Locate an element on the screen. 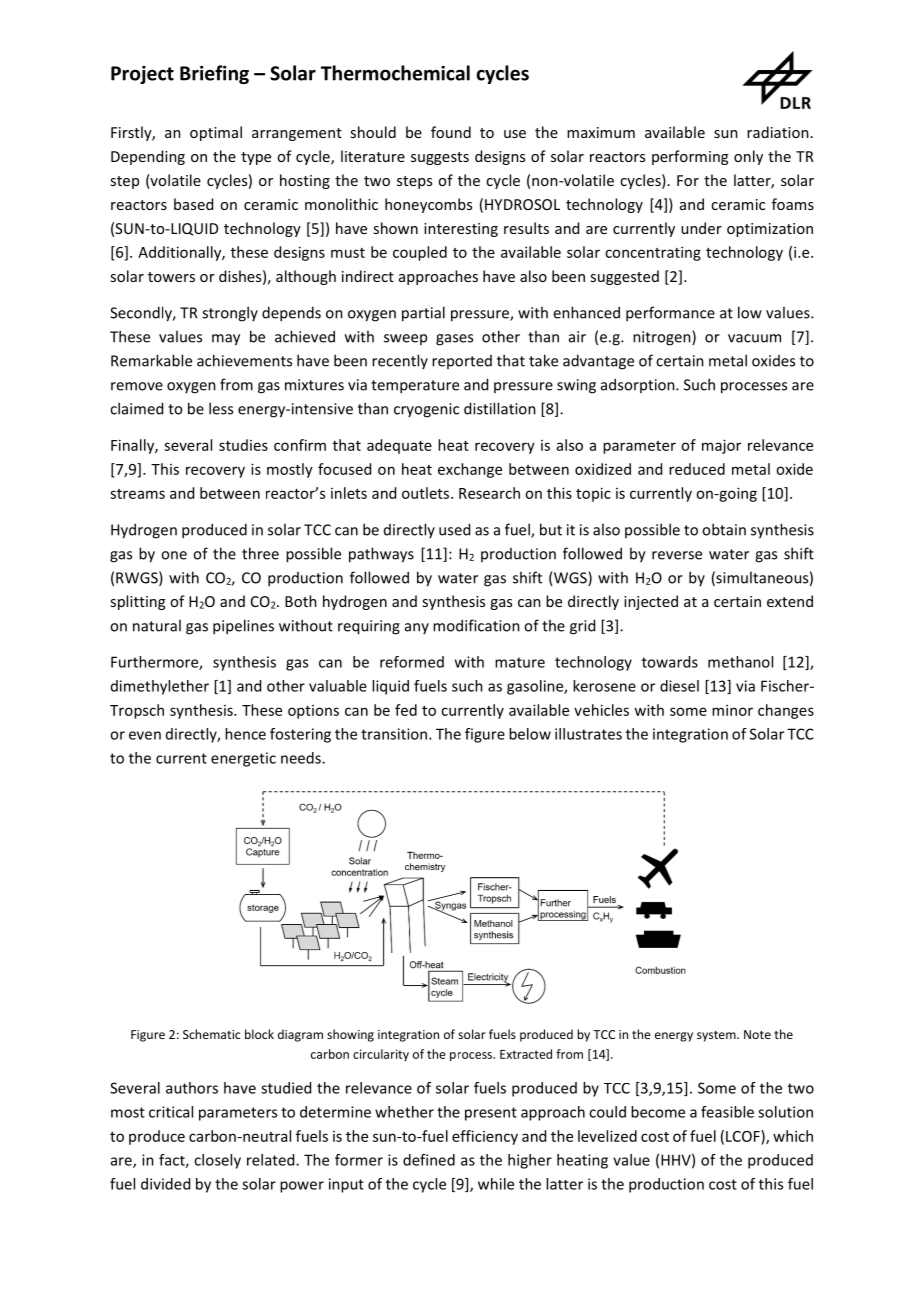 The height and width of the screenshot is (1308, 924). below is located at coordinates (530, 734).
